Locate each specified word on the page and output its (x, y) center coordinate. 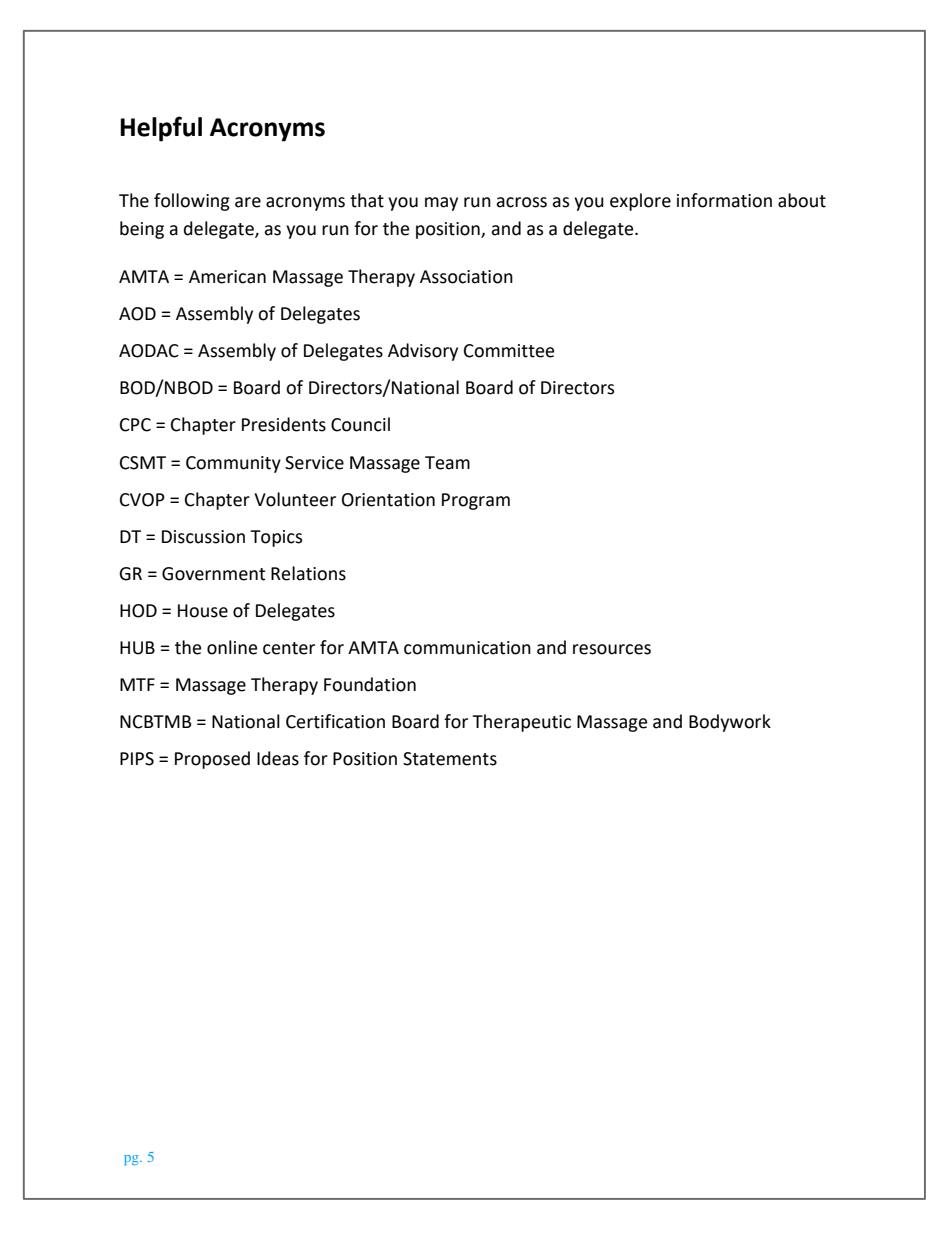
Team (447, 463)
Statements (450, 759)
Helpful (161, 129)
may (441, 204)
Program (476, 501)
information (724, 200)
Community (233, 464)
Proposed (212, 760)
